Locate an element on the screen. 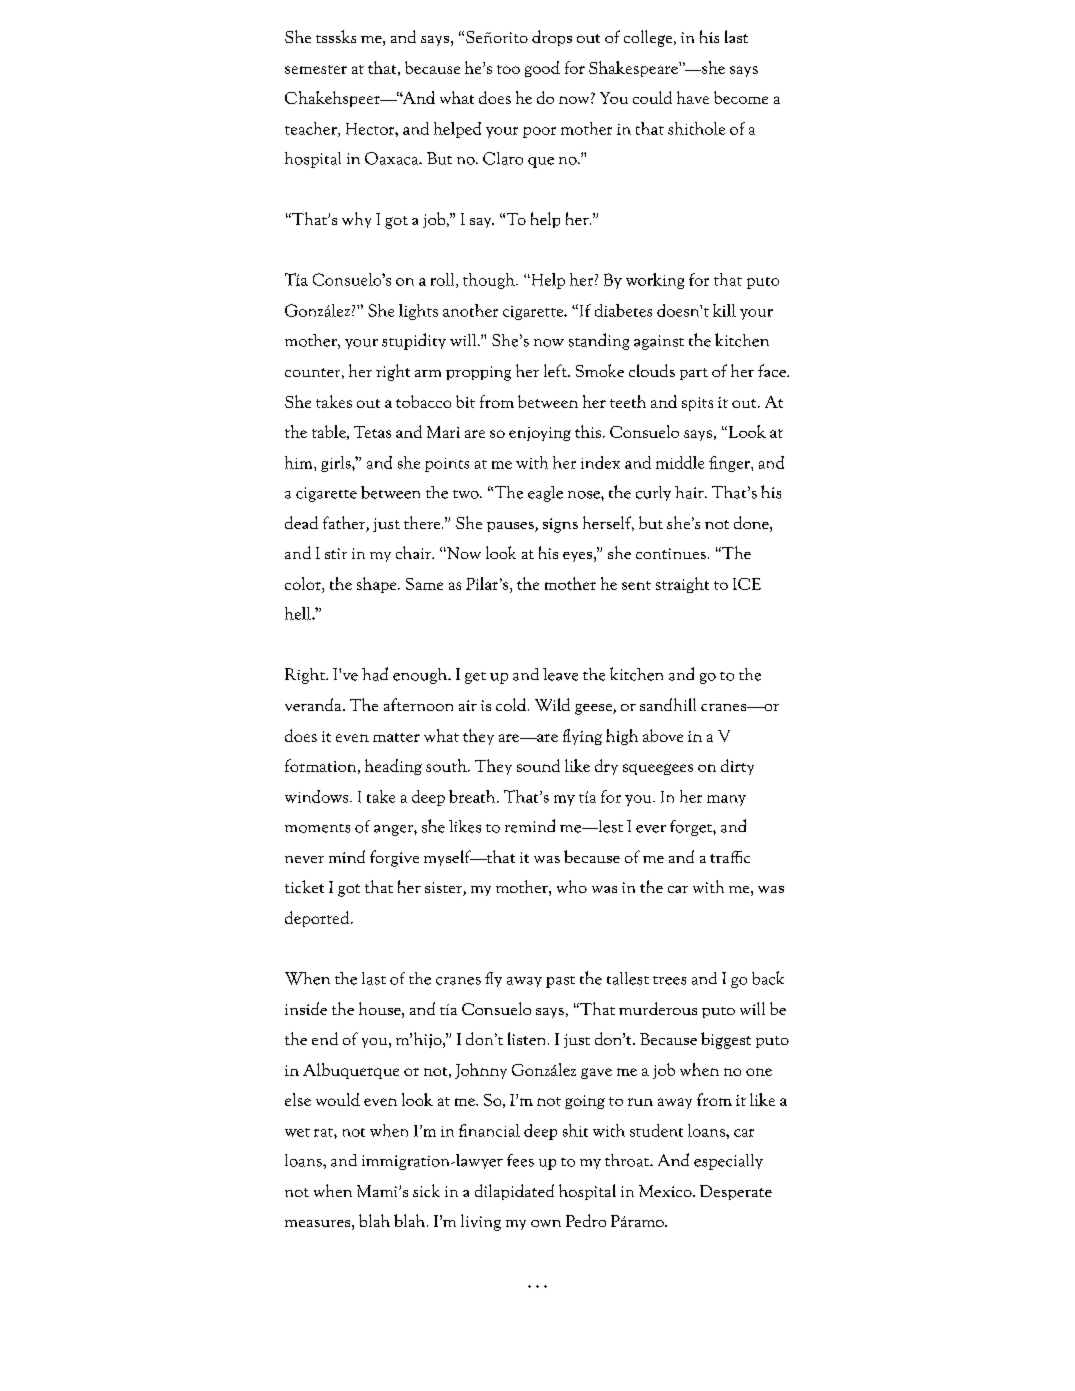 This screenshot has width=1075, height=1391. have is located at coordinates (693, 97).
